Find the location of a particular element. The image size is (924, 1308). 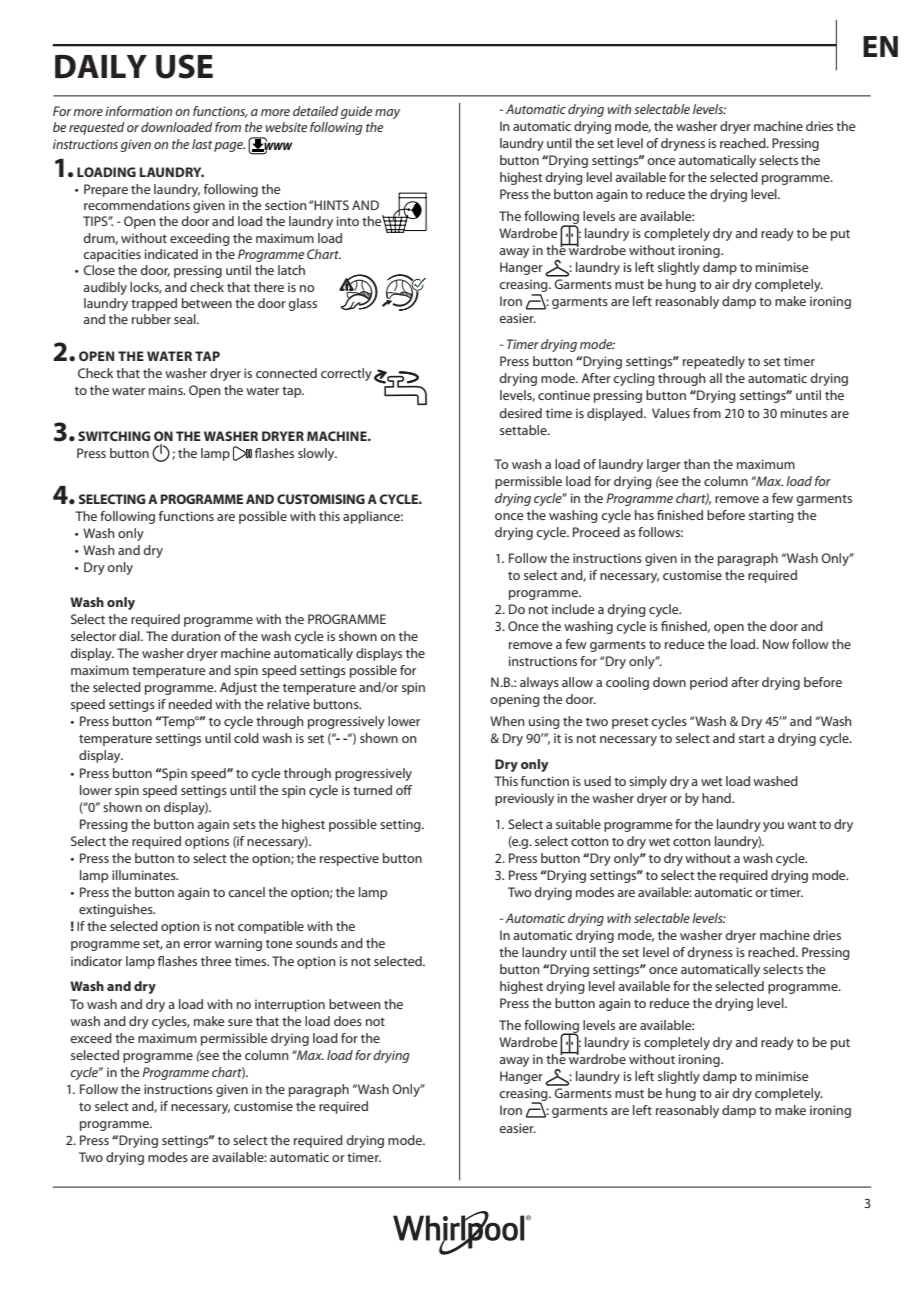

information is located at coordinates (138, 111).
